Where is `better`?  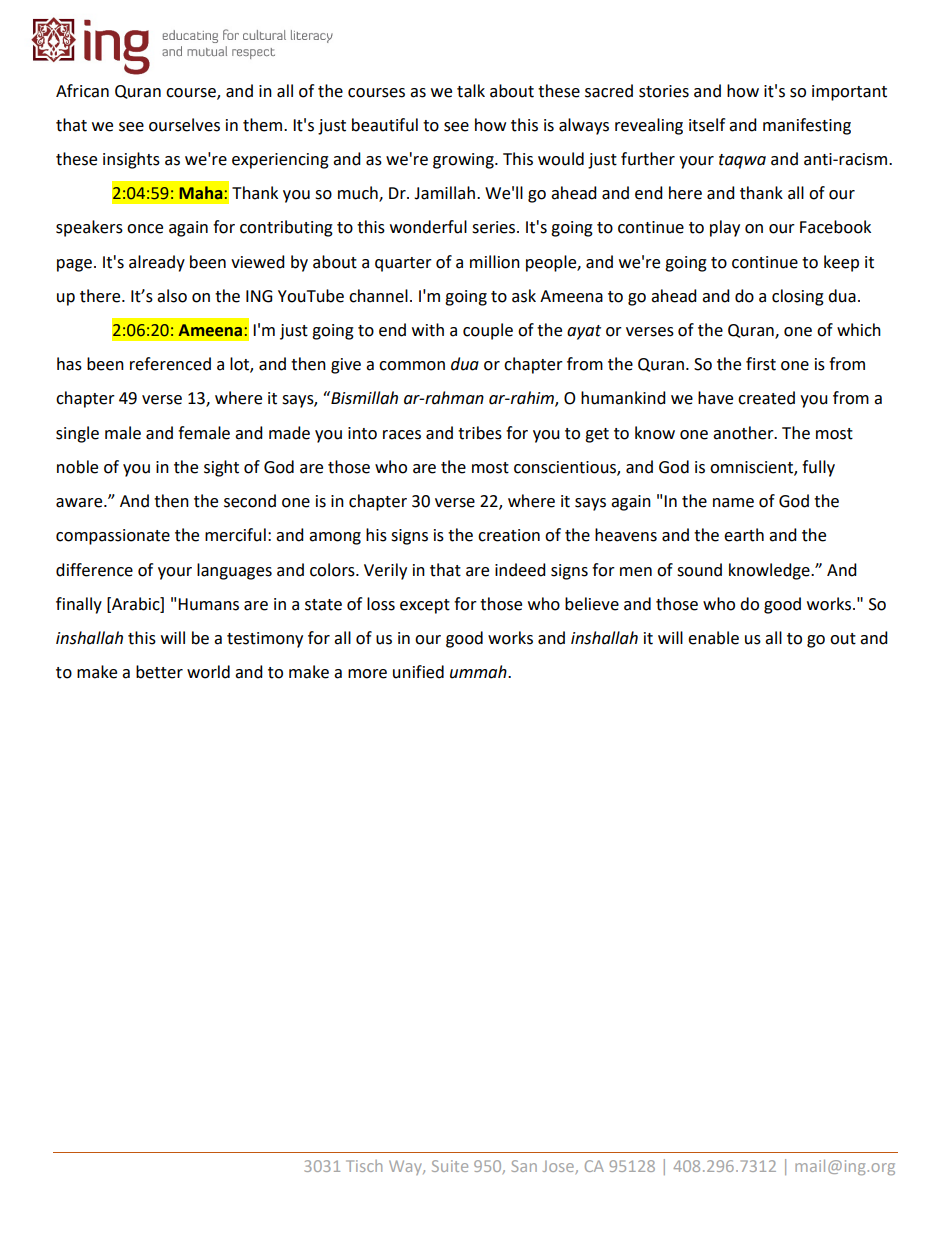 better is located at coordinates (159, 672).
